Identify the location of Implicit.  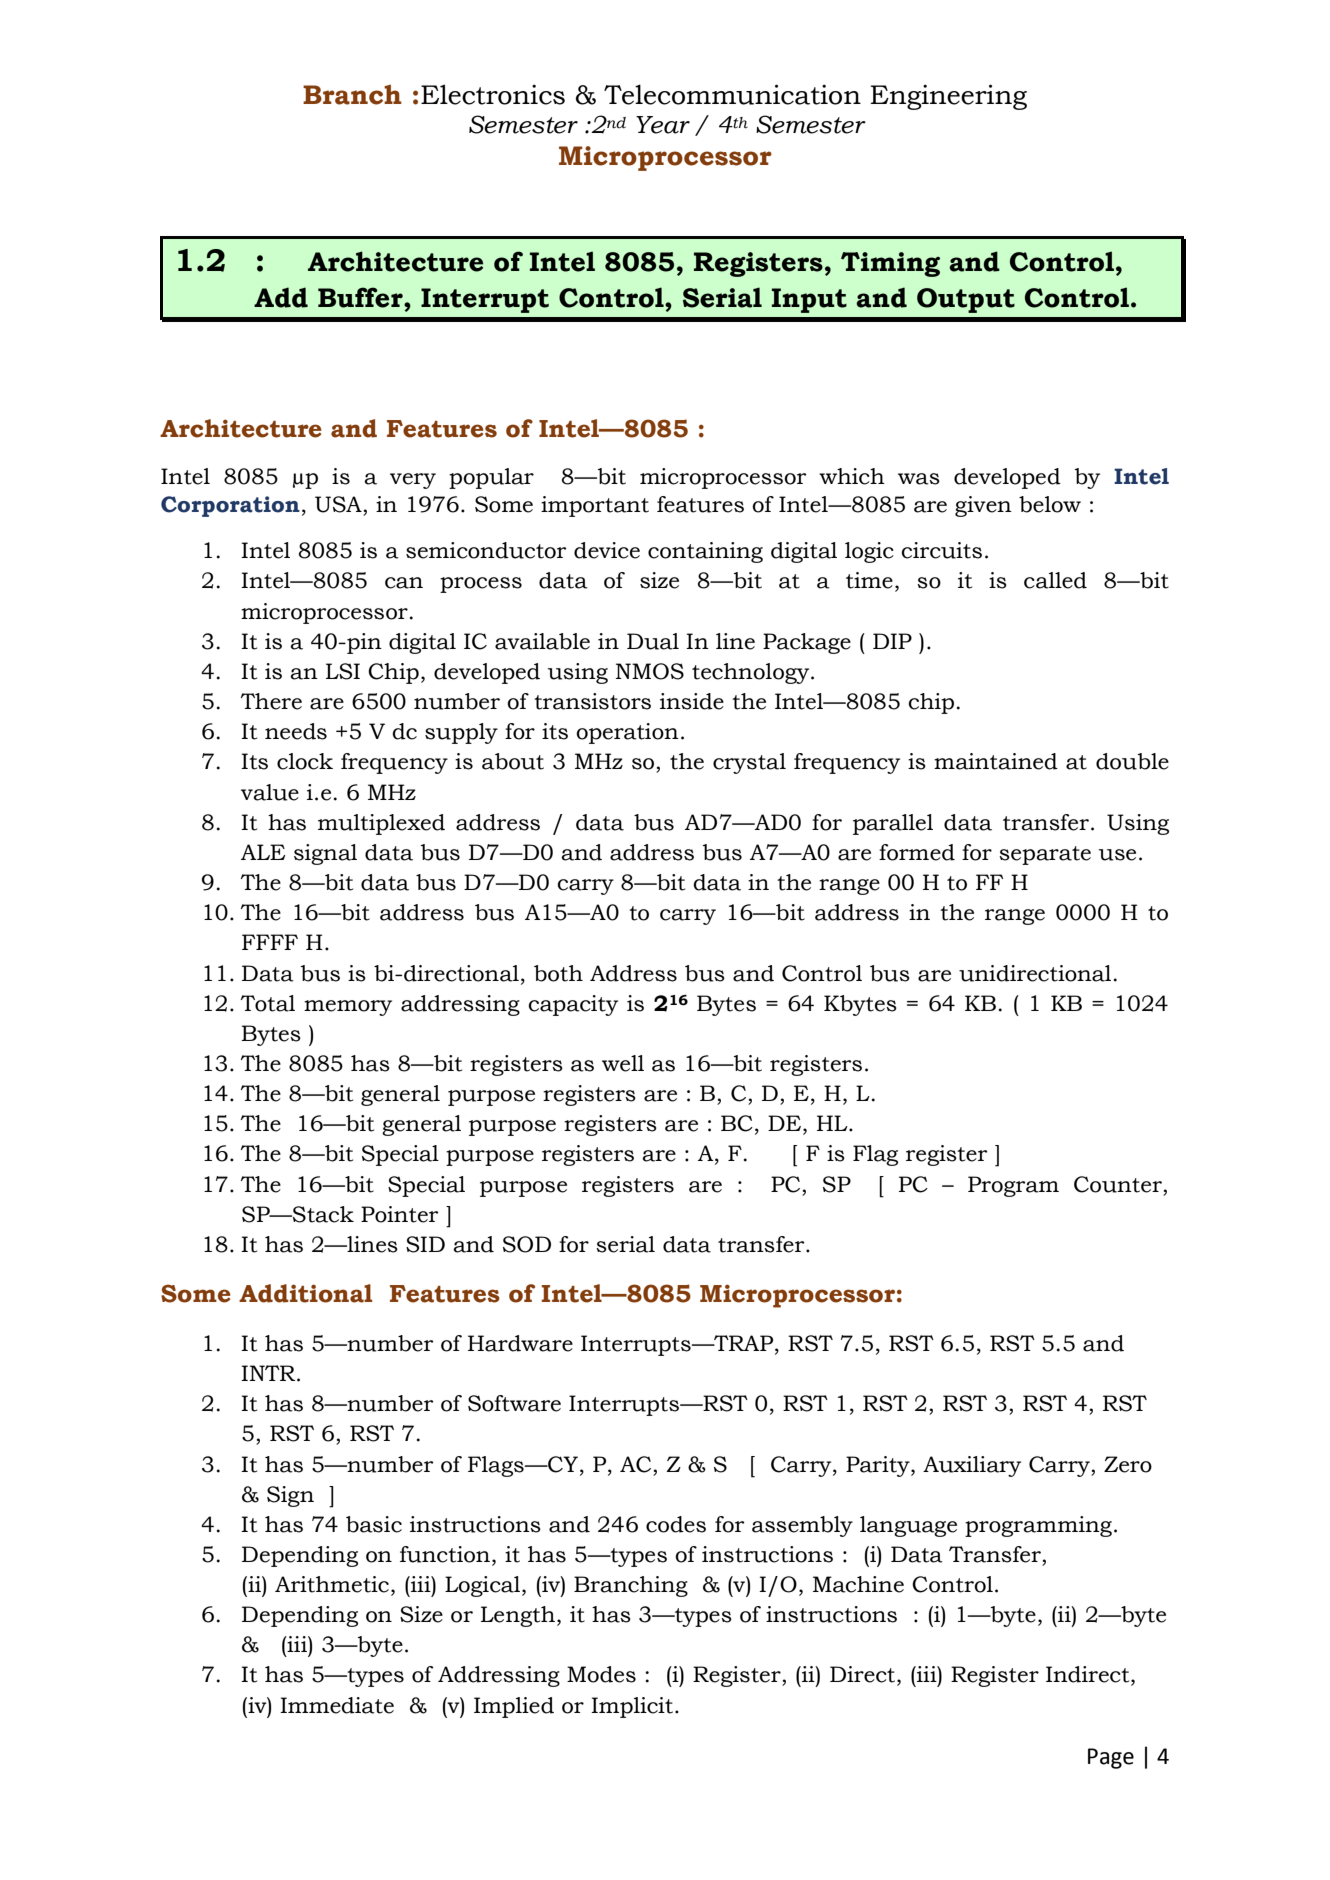
(633, 1707).
